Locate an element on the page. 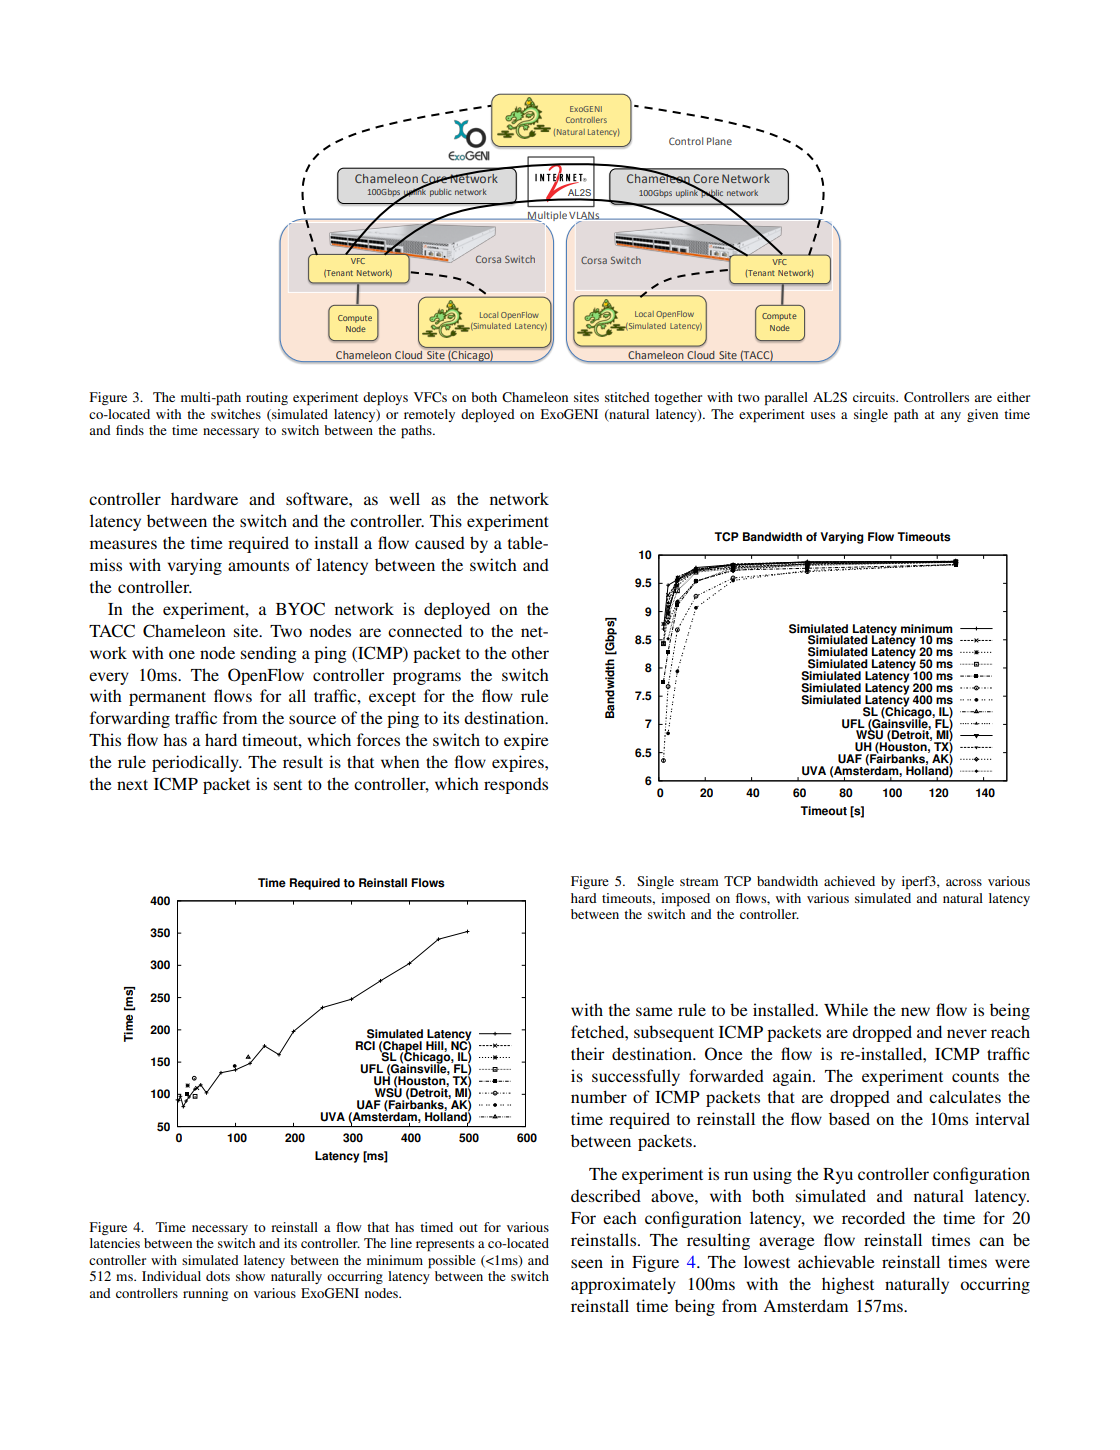 This document has width=1120, height=1450. achievable is located at coordinates (836, 1261).
